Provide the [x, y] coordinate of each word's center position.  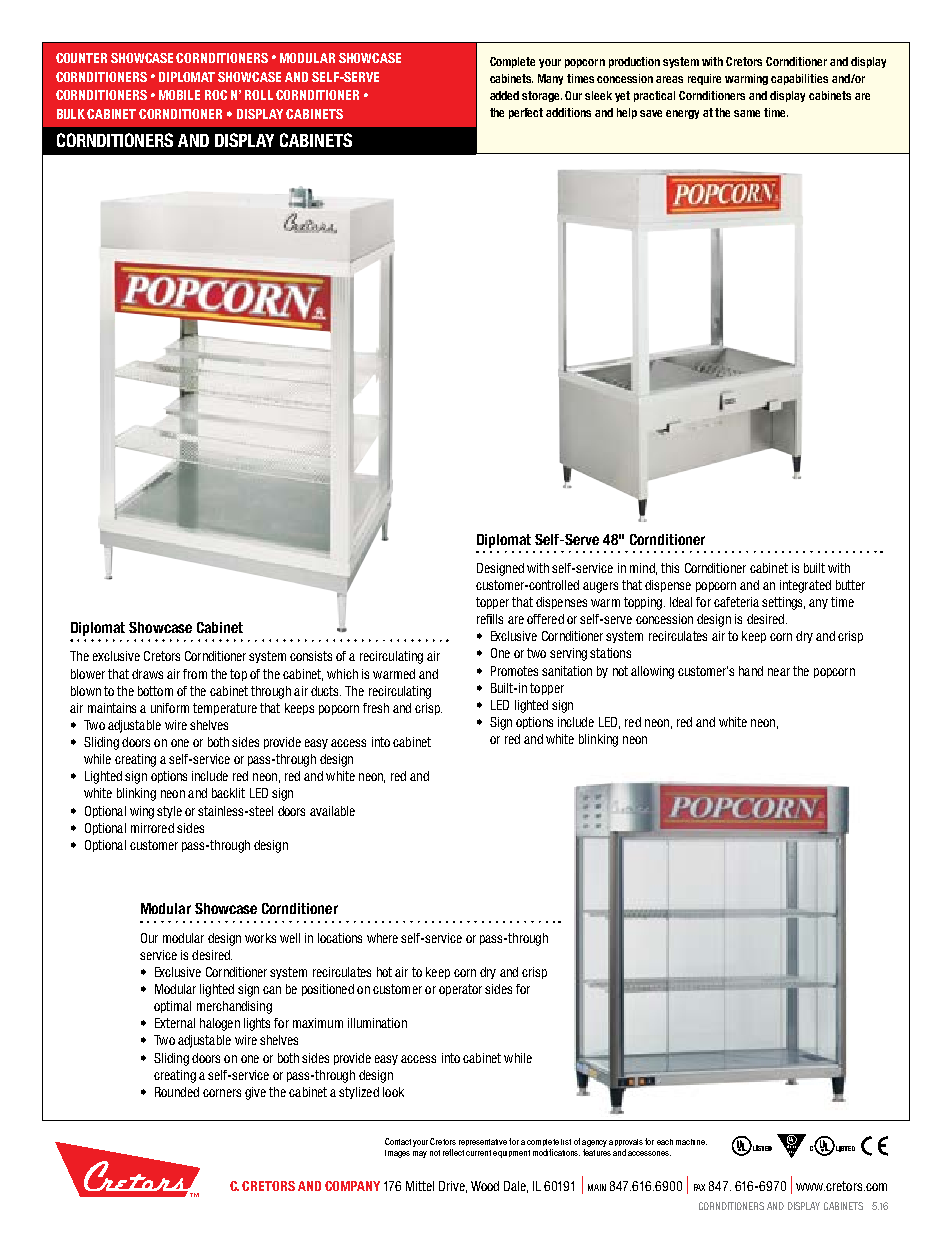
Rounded [177, 1092]
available [332, 811]
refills [490, 619]
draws [147, 674]
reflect [453, 1152]
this [670, 568]
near [779, 672]
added [504, 95]
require [704, 79]
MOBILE [179, 95]
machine [691, 1142]
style [169, 812]
